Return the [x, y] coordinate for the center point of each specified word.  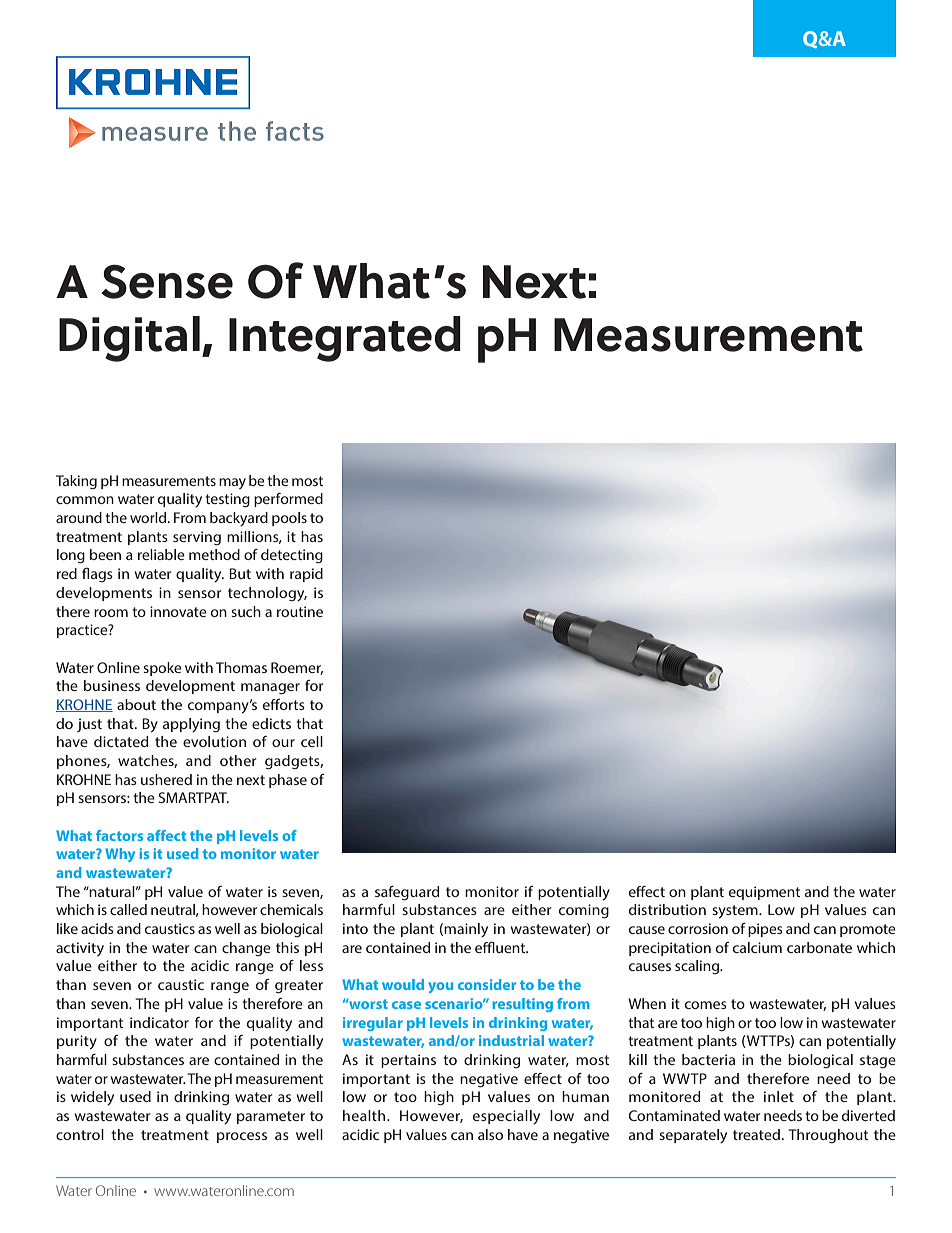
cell [312, 741]
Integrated [345, 339]
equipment [764, 893]
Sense [167, 281]
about [136, 704]
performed [288, 500]
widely [92, 1098]
